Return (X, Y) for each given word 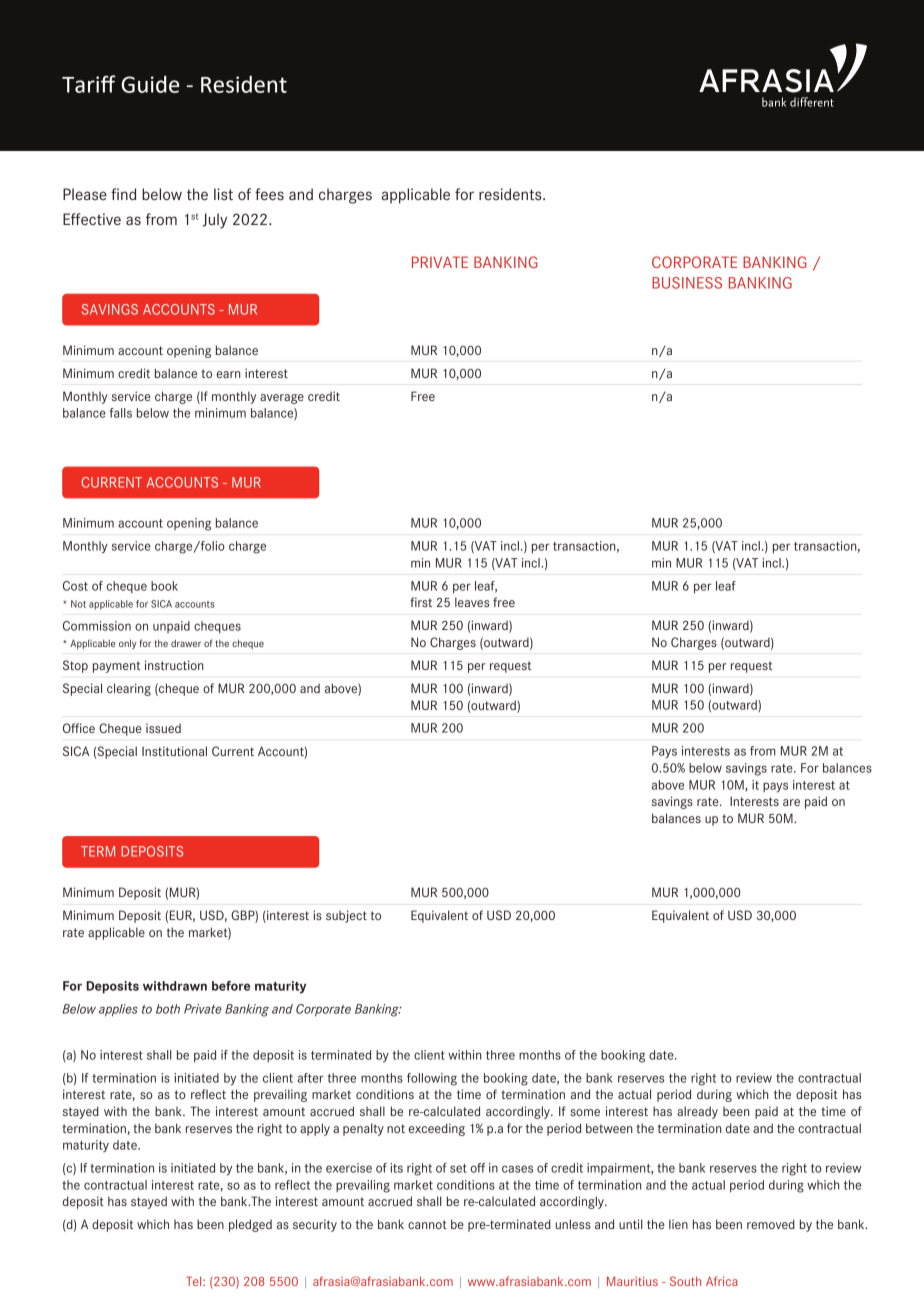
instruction (174, 665)
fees (269, 194)
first (421, 602)
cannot (427, 1224)
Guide (150, 84)
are (791, 802)
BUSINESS (687, 283)
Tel (195, 1281)
